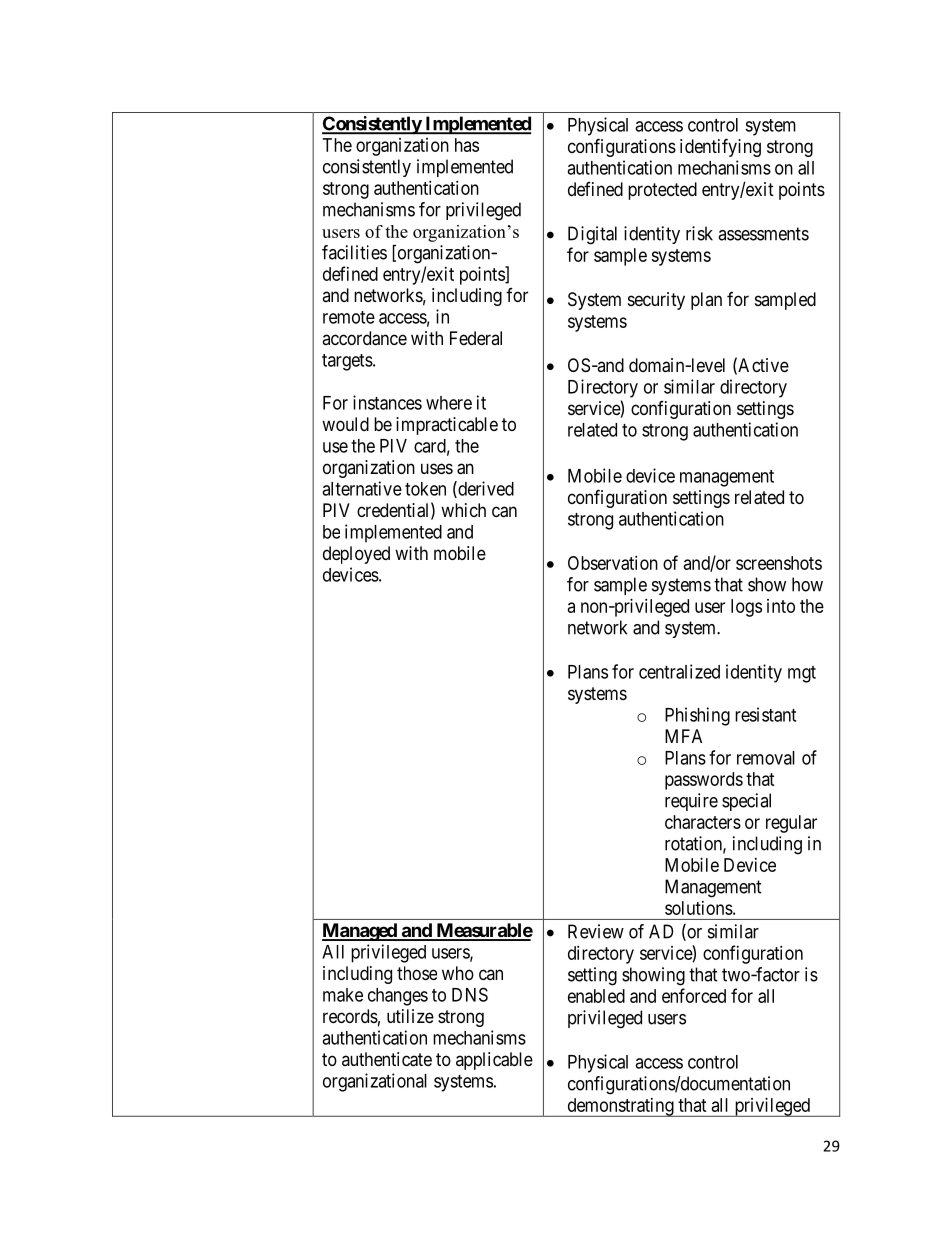 The image size is (952, 1233). Describe the element at coordinates (620, 1107) in the page. I see `demonstrating` at that location.
